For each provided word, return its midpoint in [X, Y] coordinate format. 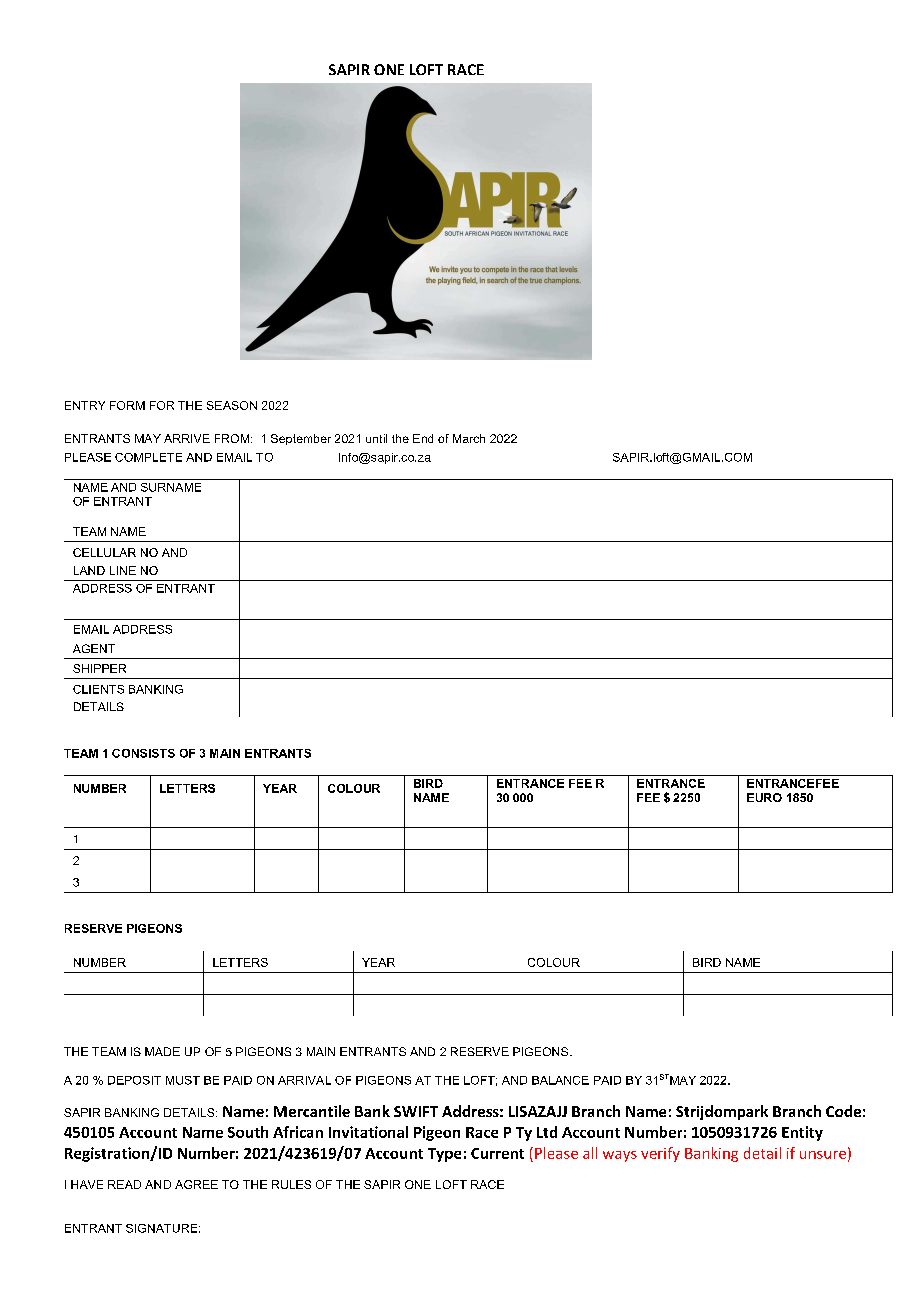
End [423, 438]
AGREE [196, 1184]
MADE [162, 1051]
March [469, 438]
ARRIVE [187, 438]
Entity [802, 1133]
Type [444, 1155]
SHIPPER [99, 668]
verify [660, 1154]
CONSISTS [143, 753]
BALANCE [560, 1080]
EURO [764, 797]
